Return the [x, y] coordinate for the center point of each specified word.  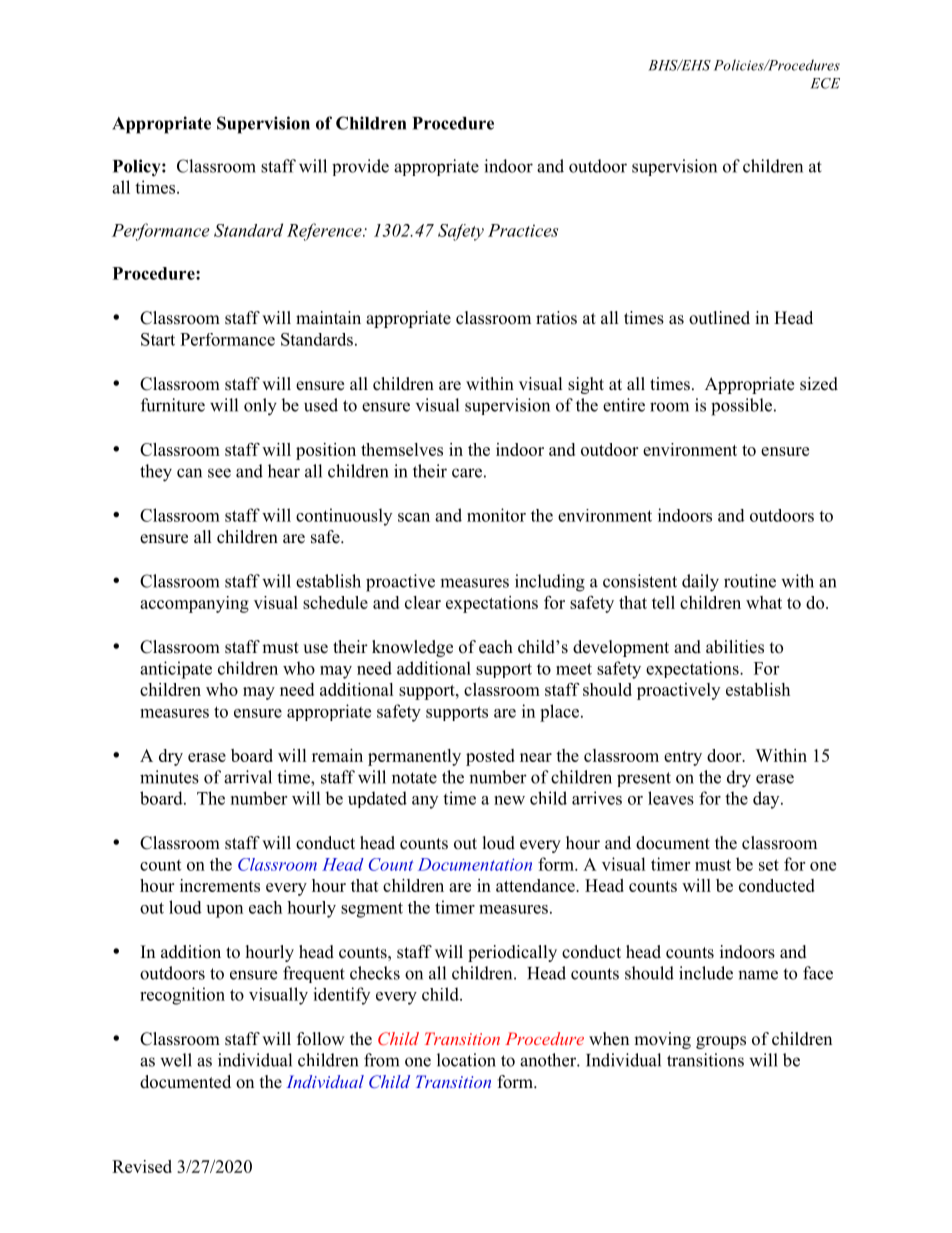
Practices [523, 230]
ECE [825, 83]
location [466, 1060]
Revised [142, 1166]
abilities [735, 647]
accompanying [194, 604]
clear [423, 602]
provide [360, 167]
